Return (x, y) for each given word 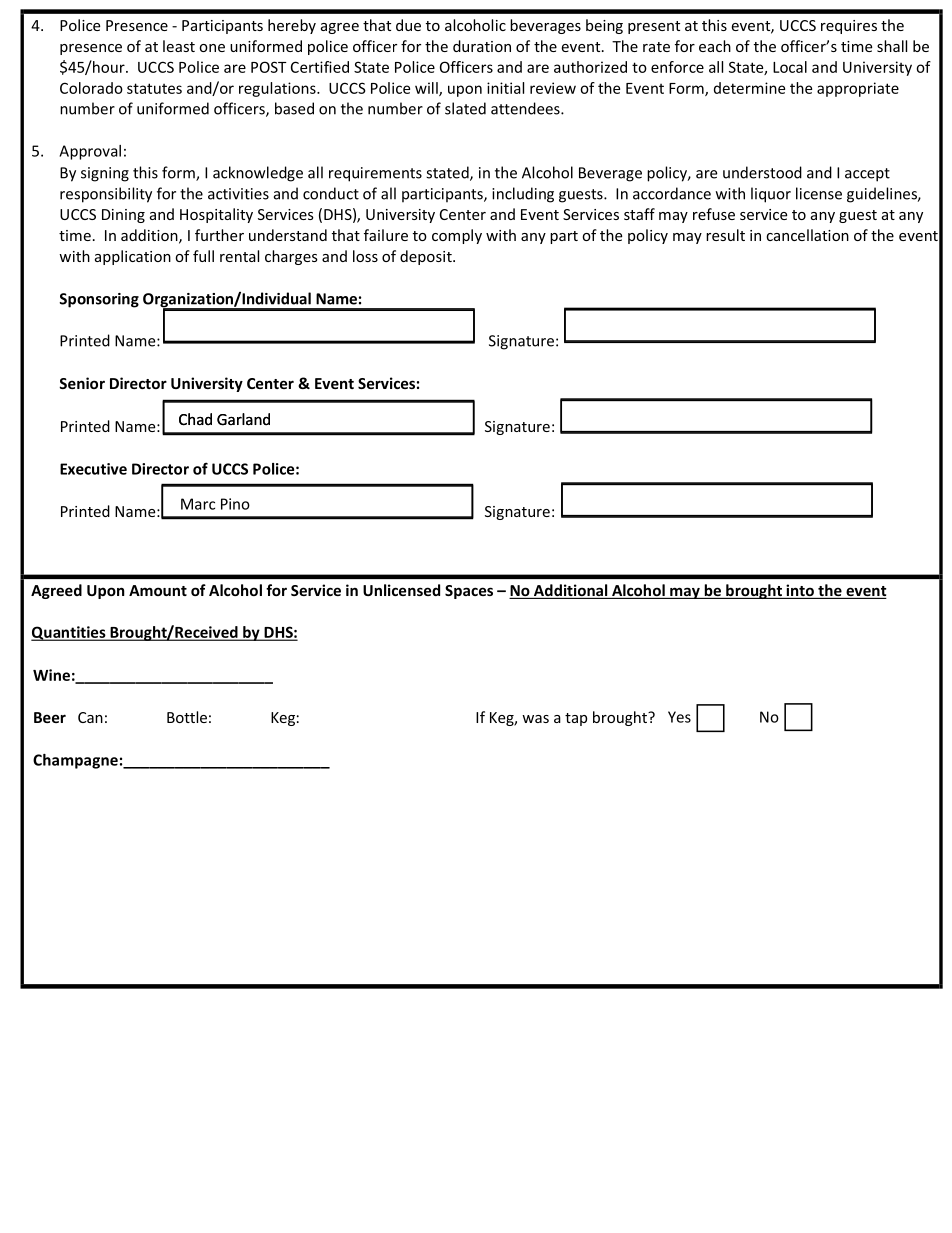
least (179, 46)
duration (482, 46)
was (535, 719)
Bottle (187, 717)
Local (790, 67)
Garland (243, 419)
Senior (82, 383)
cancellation (807, 235)
